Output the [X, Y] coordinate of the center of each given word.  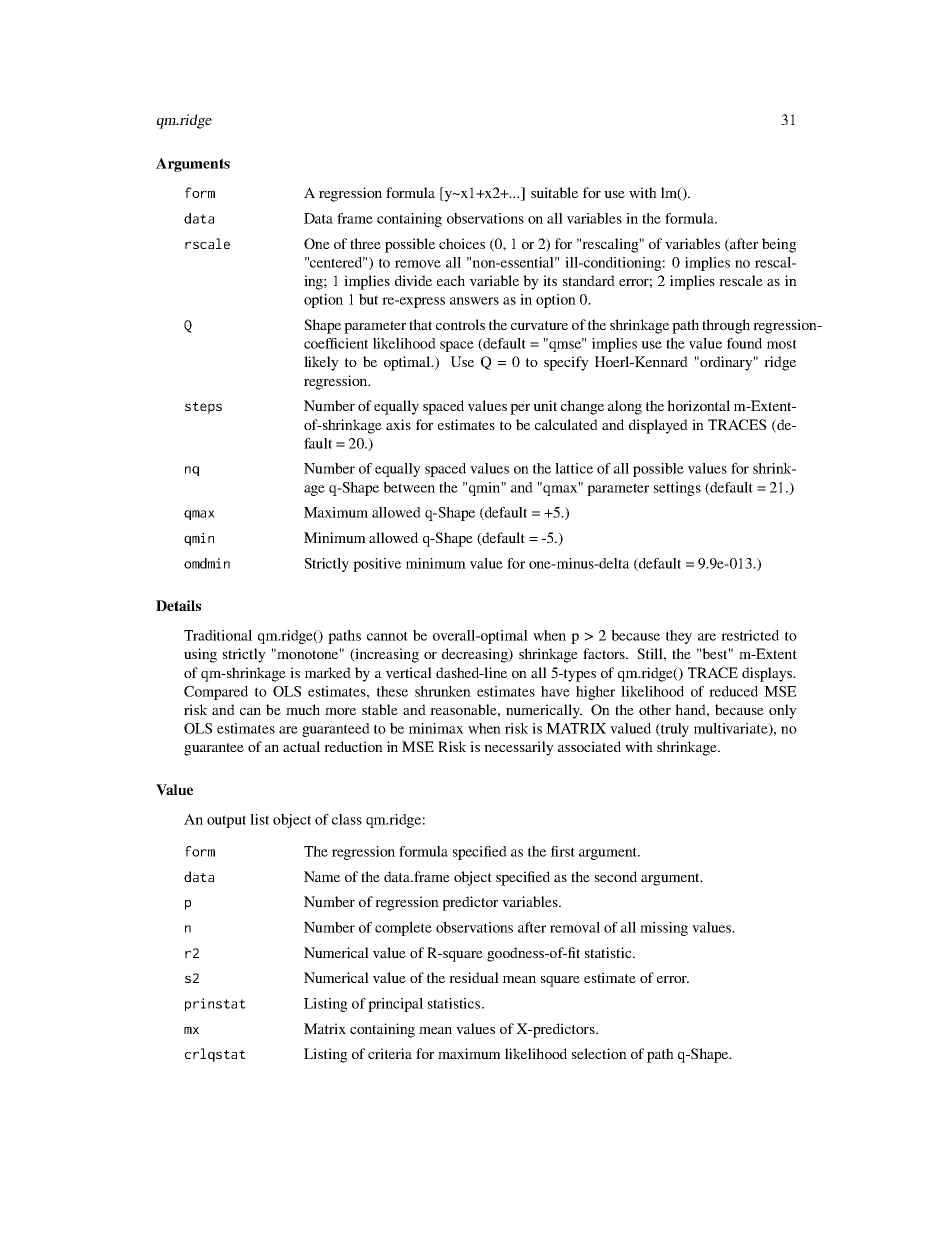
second [616, 876]
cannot [387, 636]
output [226, 821]
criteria [390, 1053]
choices [462, 243]
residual [474, 977]
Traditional [218, 635]
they [679, 637]
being [779, 245]
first [563, 851]
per [520, 409]
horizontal [698, 405]
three [365, 243]
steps [203, 408]
